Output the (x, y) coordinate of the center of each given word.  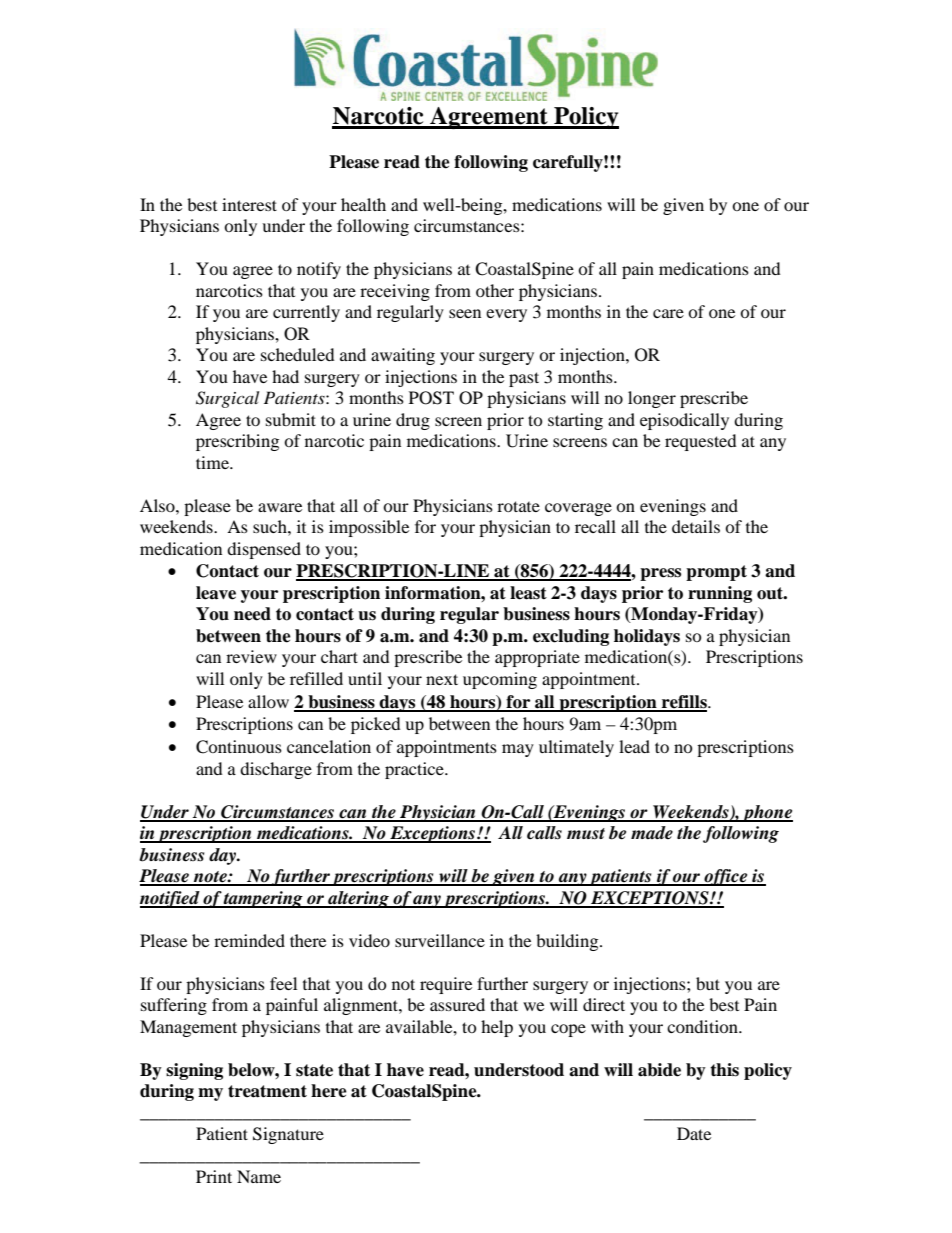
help (497, 1028)
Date (694, 1133)
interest (249, 204)
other (495, 290)
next (442, 679)
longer (652, 399)
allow (268, 701)
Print (214, 1176)
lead (634, 746)
